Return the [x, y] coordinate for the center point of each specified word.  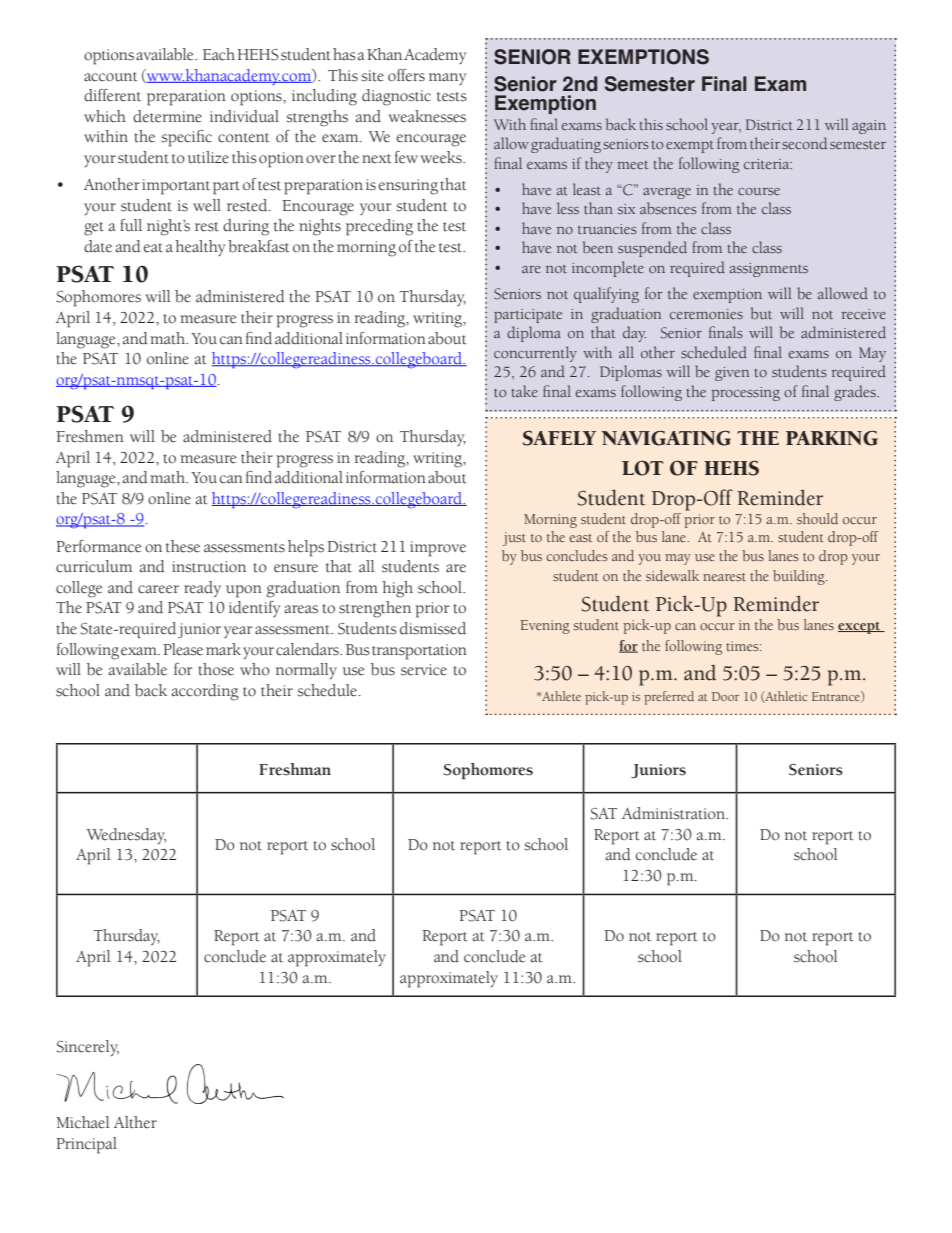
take [525, 391]
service [424, 670]
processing [745, 394]
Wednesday [126, 836]
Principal [86, 1145]
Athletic [785, 697]
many [447, 79]
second [804, 143]
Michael [82, 1122]
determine [167, 116]
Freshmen [90, 436]
